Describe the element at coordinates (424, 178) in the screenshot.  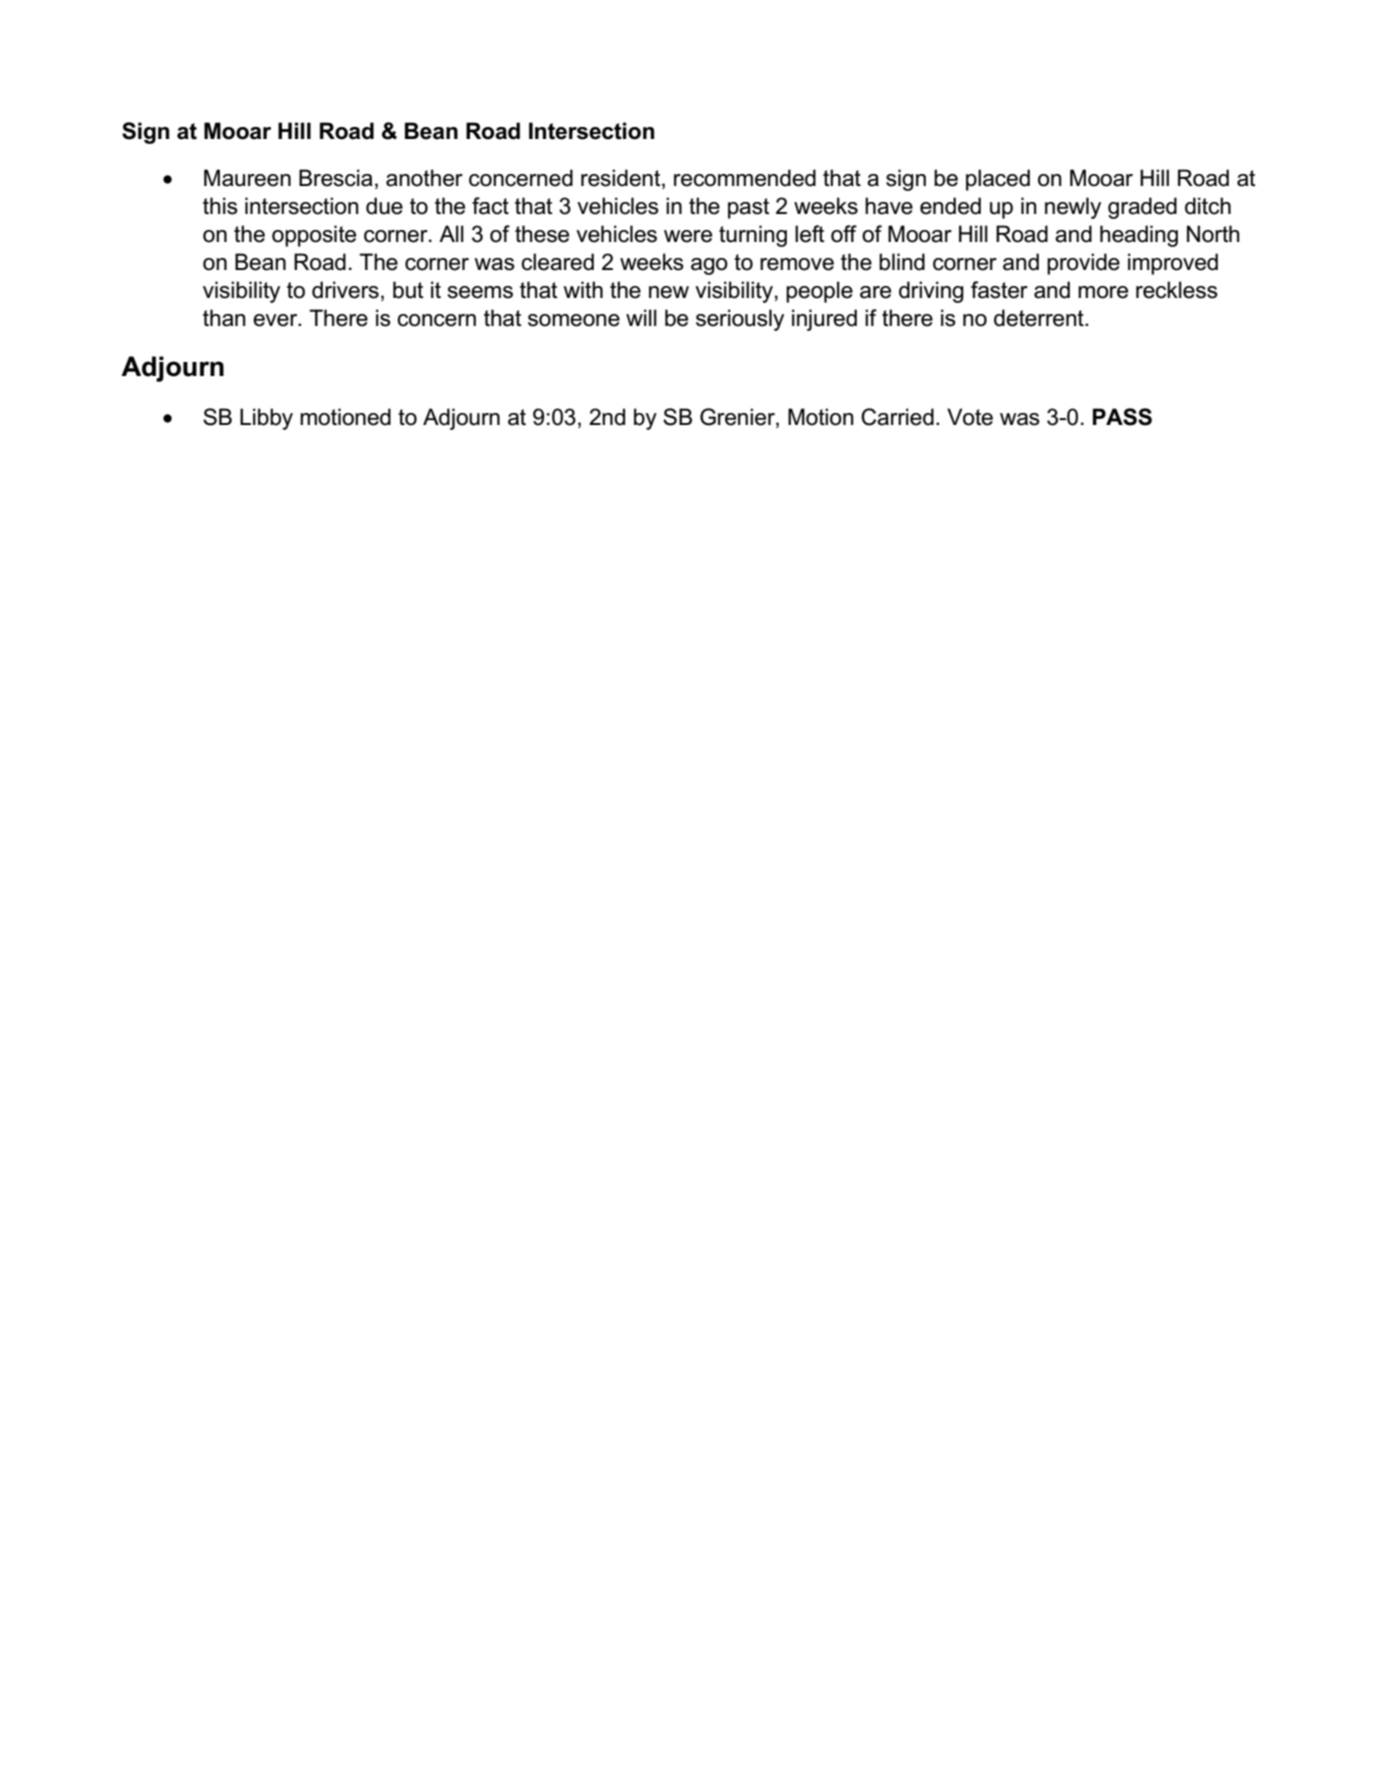
I see `another` at that location.
